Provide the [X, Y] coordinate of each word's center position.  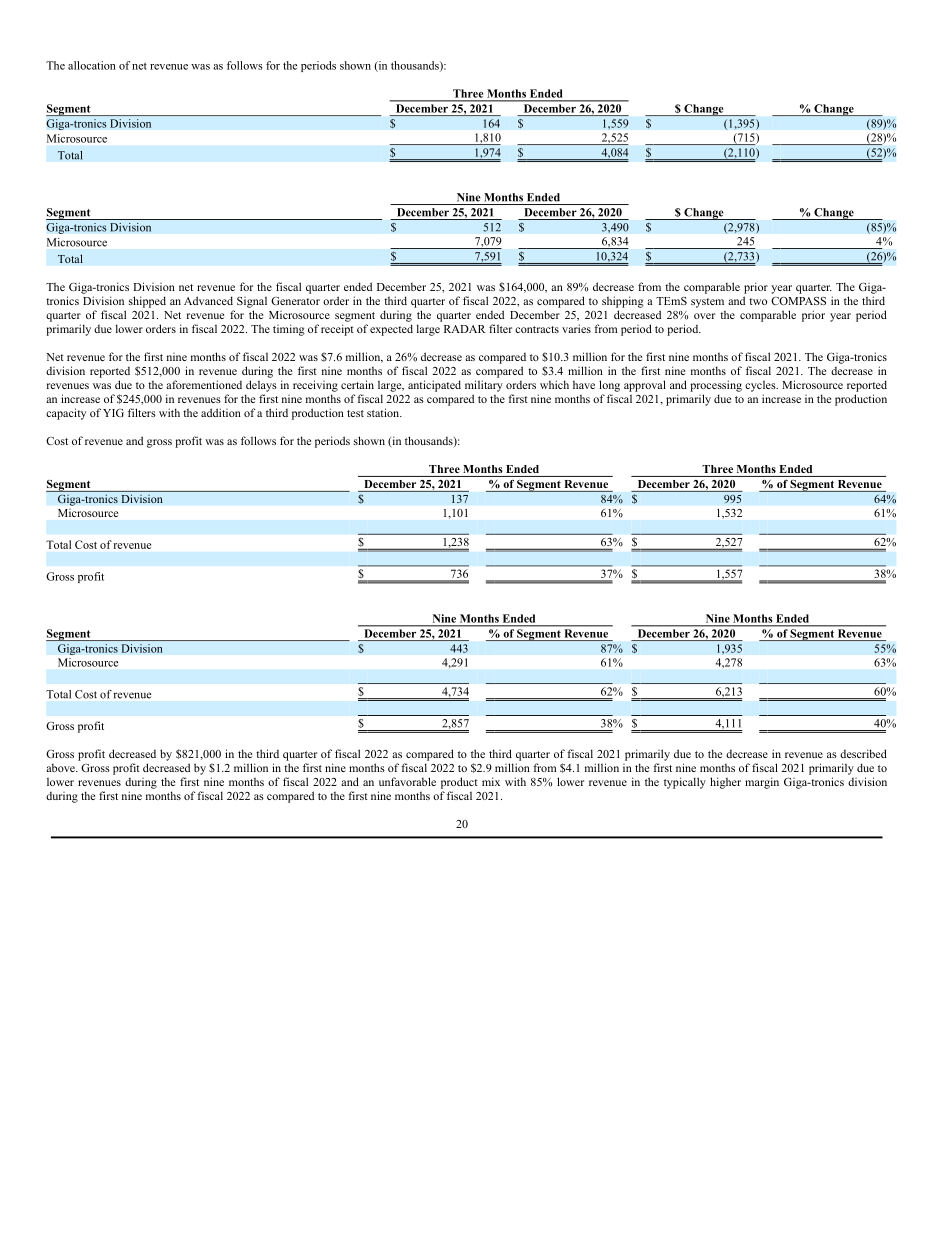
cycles [761, 386]
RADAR [465, 329]
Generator [295, 301]
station [384, 412]
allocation [92, 65]
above [61, 768]
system [707, 303]
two [758, 301]
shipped [147, 302]
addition [221, 412]
